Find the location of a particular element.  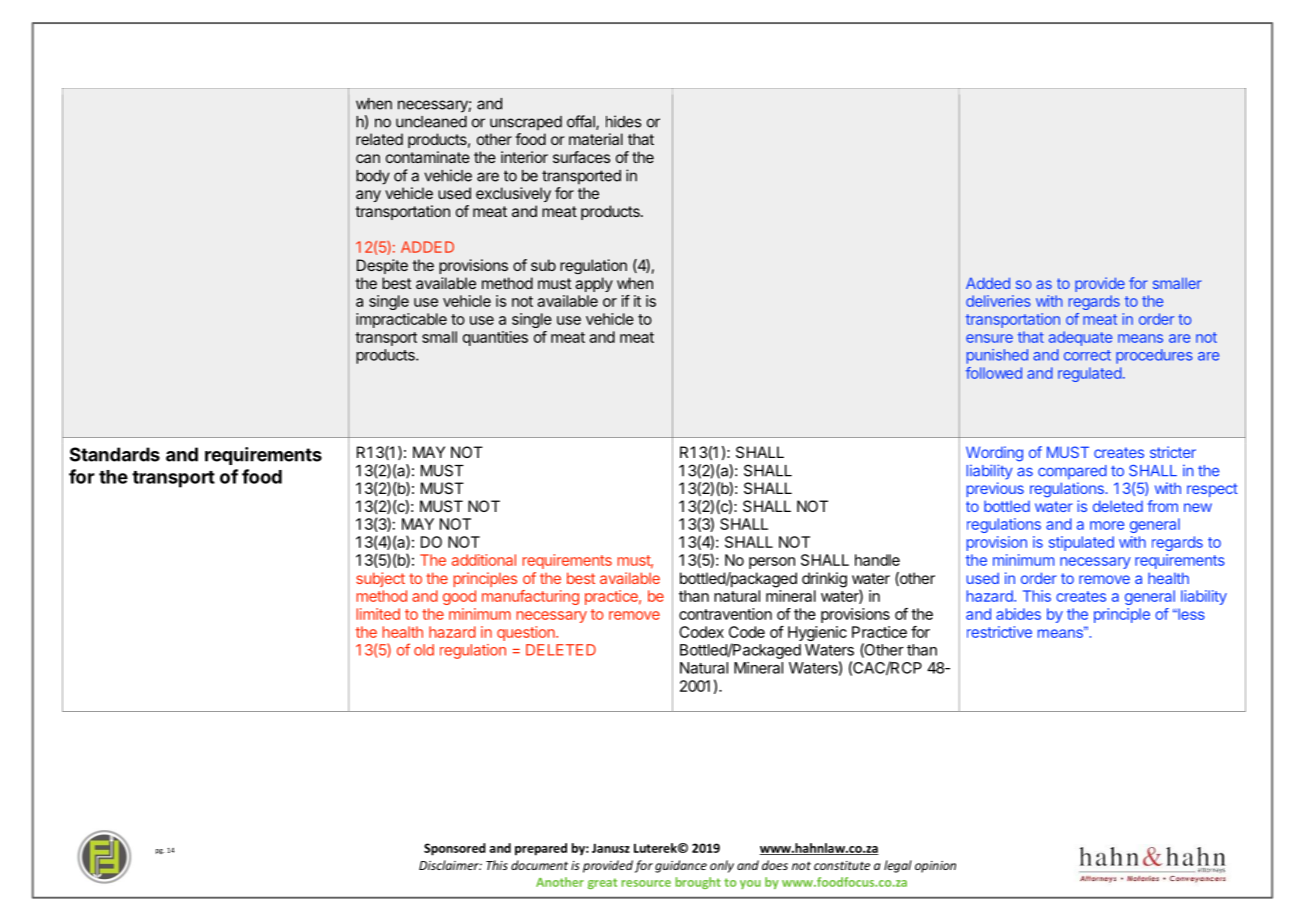

quantities is located at coordinates (495, 338).
